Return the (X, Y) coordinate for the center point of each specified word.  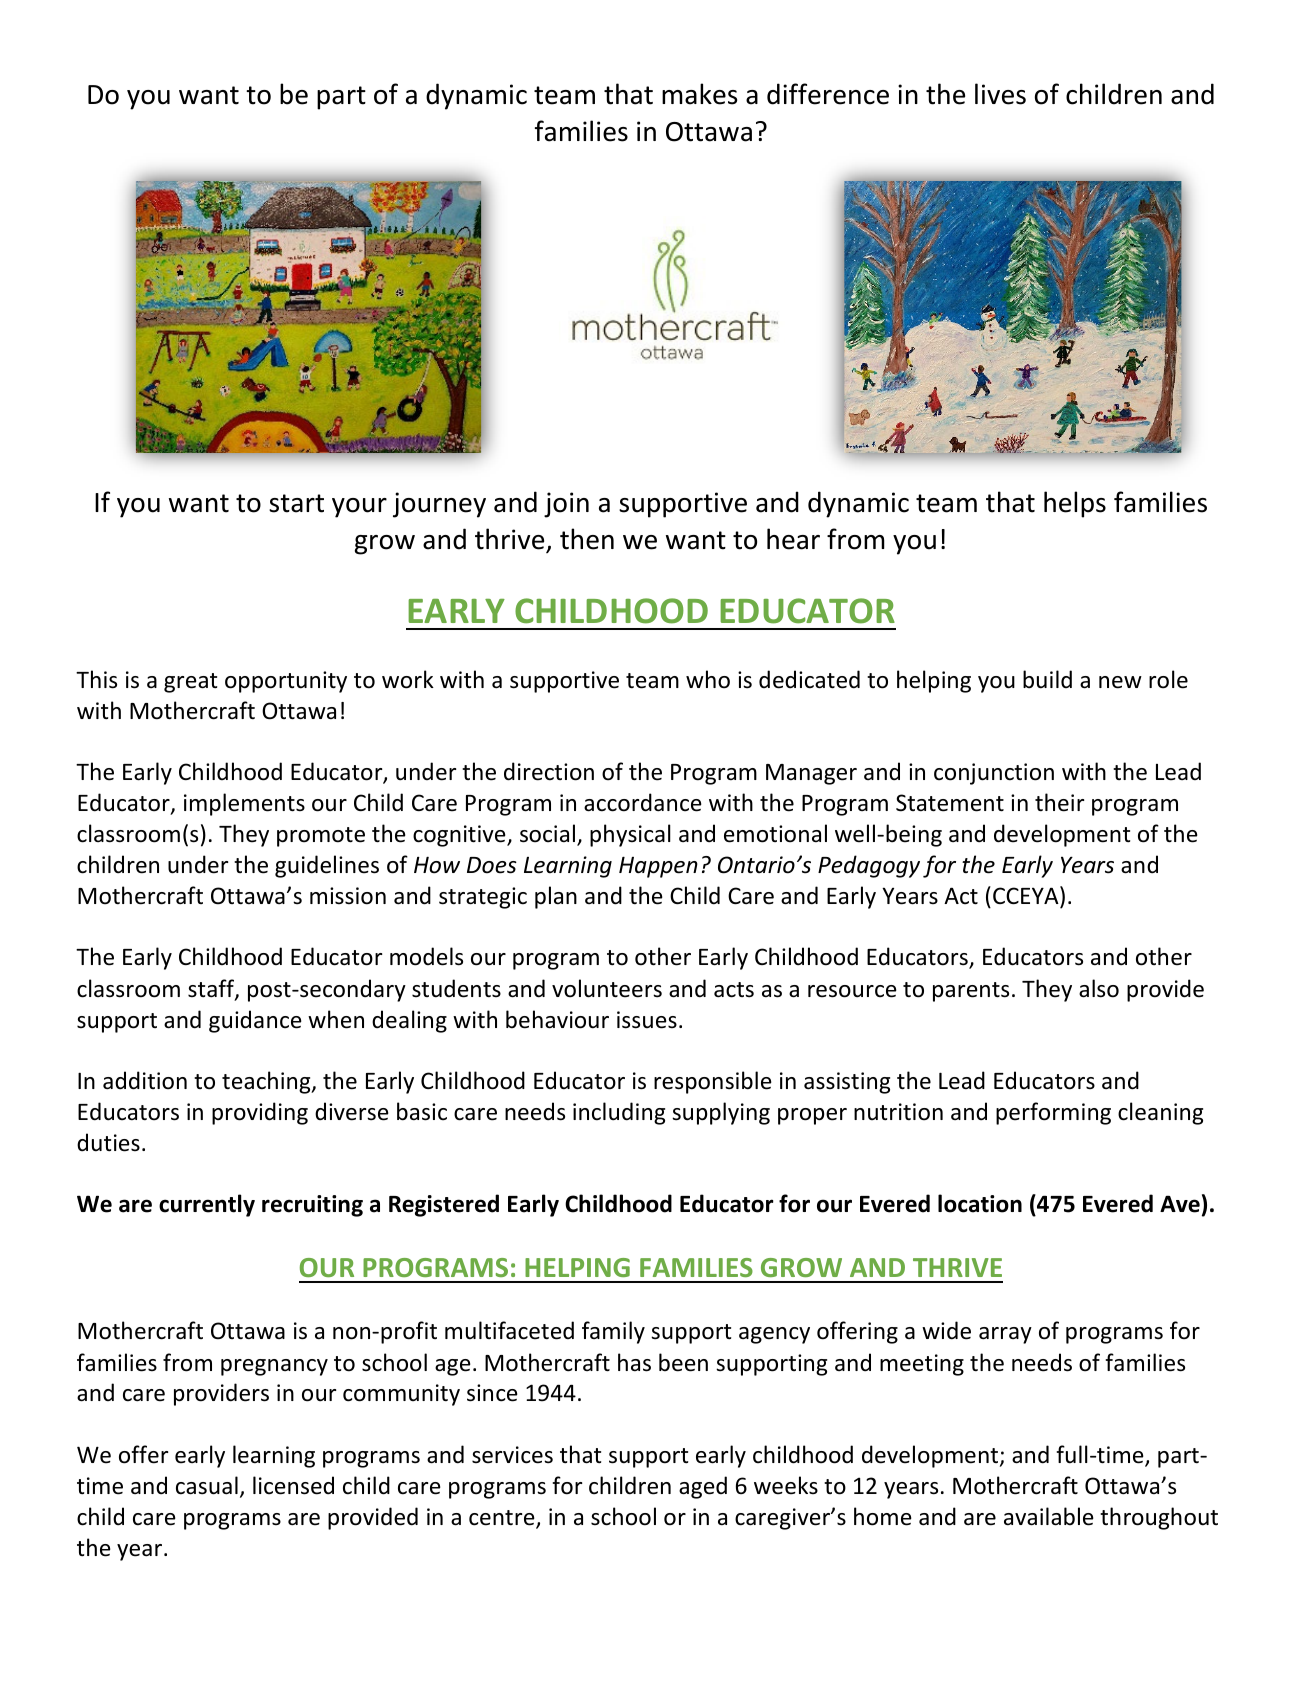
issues (647, 1020)
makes (699, 94)
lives (1000, 94)
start (296, 503)
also (1099, 988)
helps (1075, 504)
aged (703, 1487)
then (587, 539)
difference (828, 94)
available (1049, 1516)
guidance (255, 1021)
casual (207, 1485)
